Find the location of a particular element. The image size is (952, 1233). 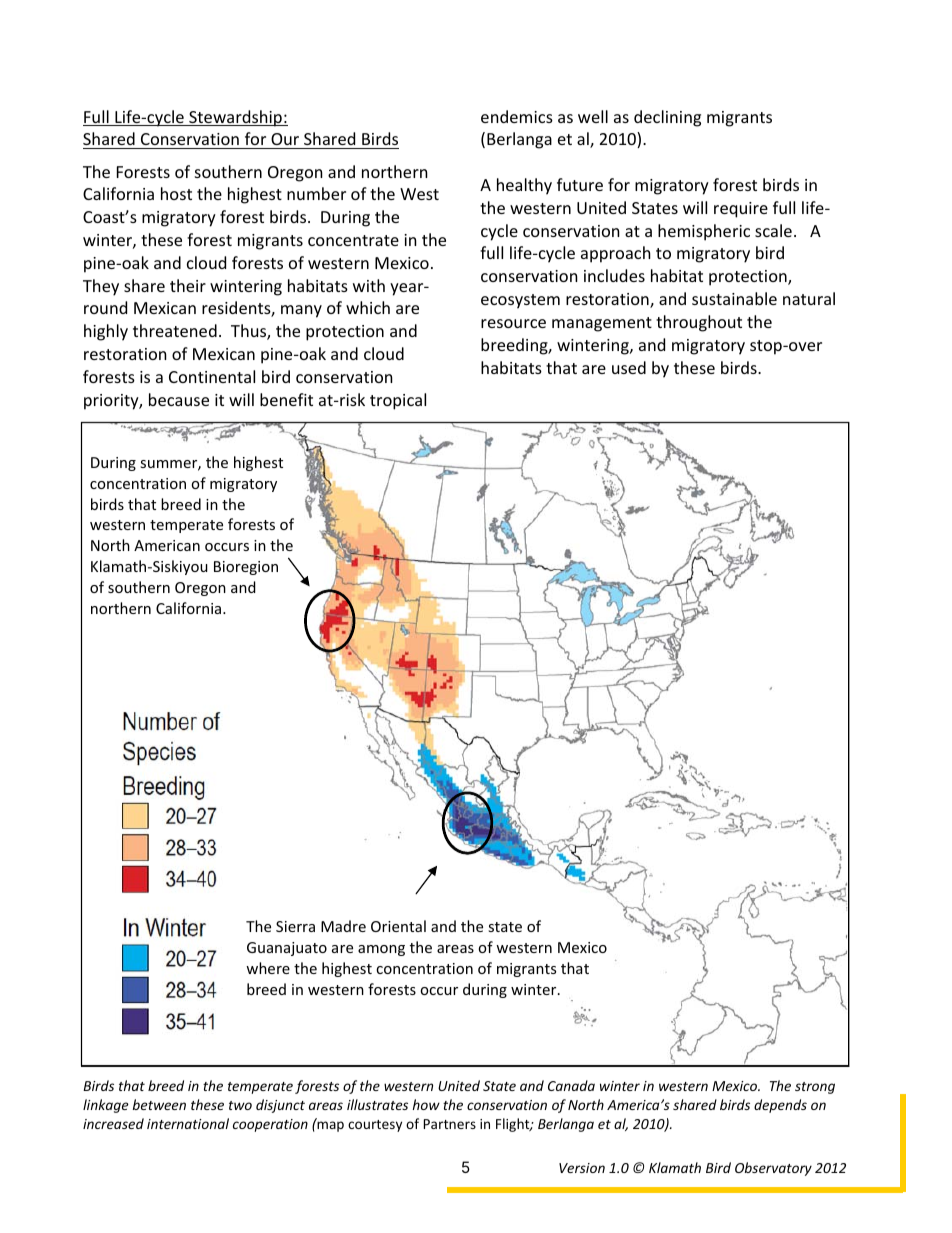

host is located at coordinates (176, 193).
